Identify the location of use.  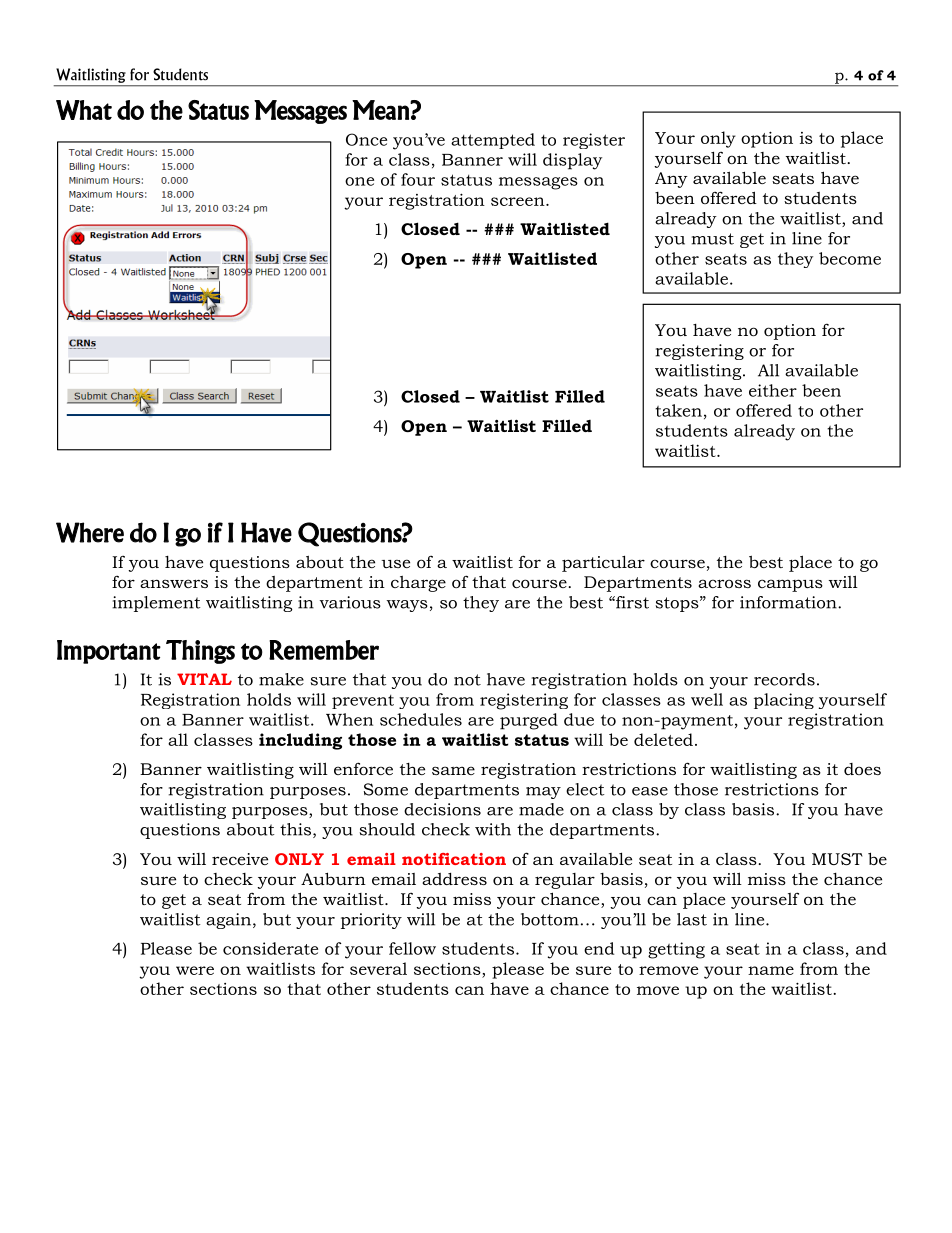
(395, 563).
